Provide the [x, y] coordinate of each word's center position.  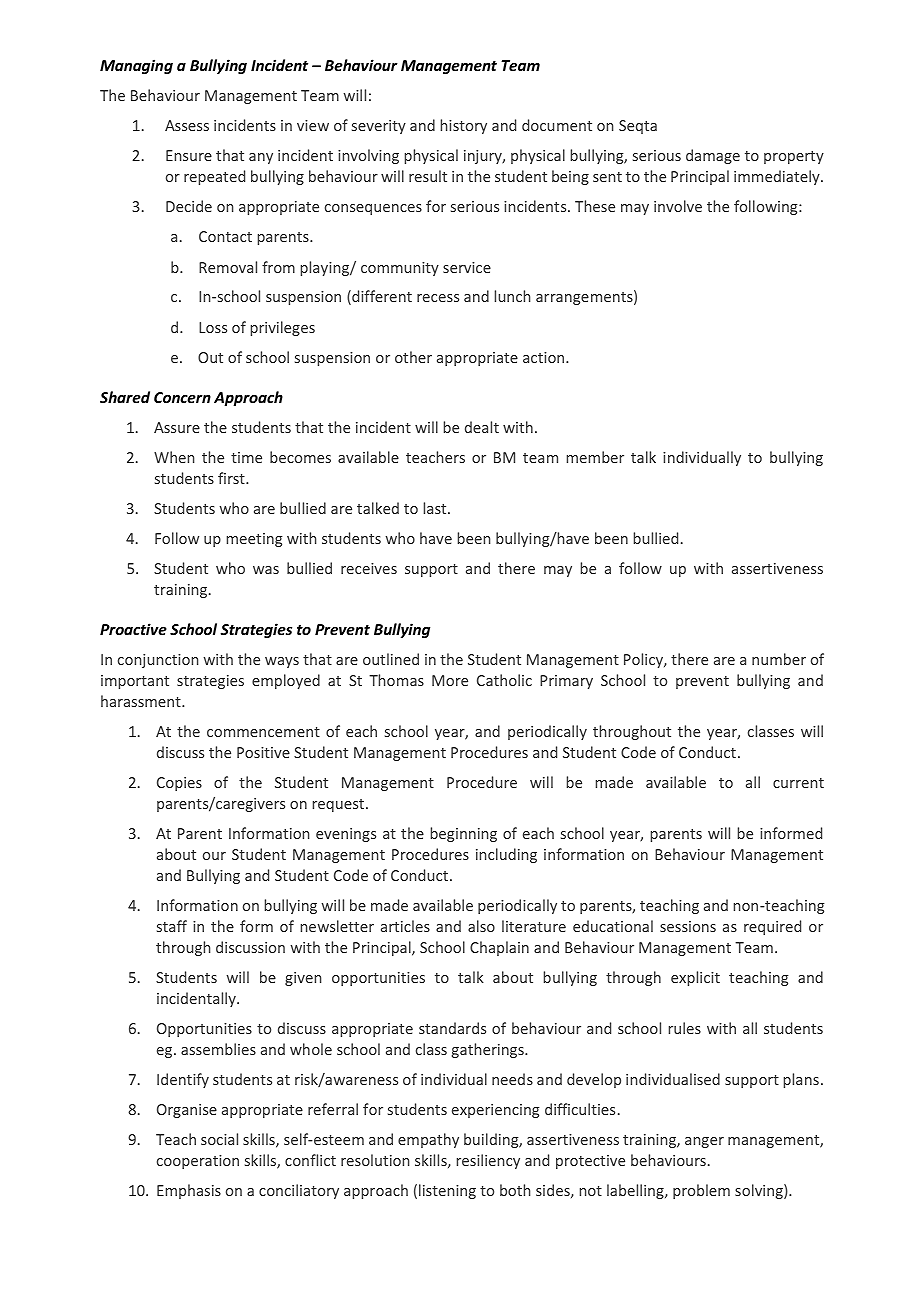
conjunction [158, 661]
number [779, 659]
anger [704, 1142]
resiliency [488, 1161]
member [595, 457]
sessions [688, 926]
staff [172, 926]
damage [713, 156]
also [481, 926]
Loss [213, 327]
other [413, 357]
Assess [187, 125]
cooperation [198, 1162]
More [450, 680]
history [464, 126]
